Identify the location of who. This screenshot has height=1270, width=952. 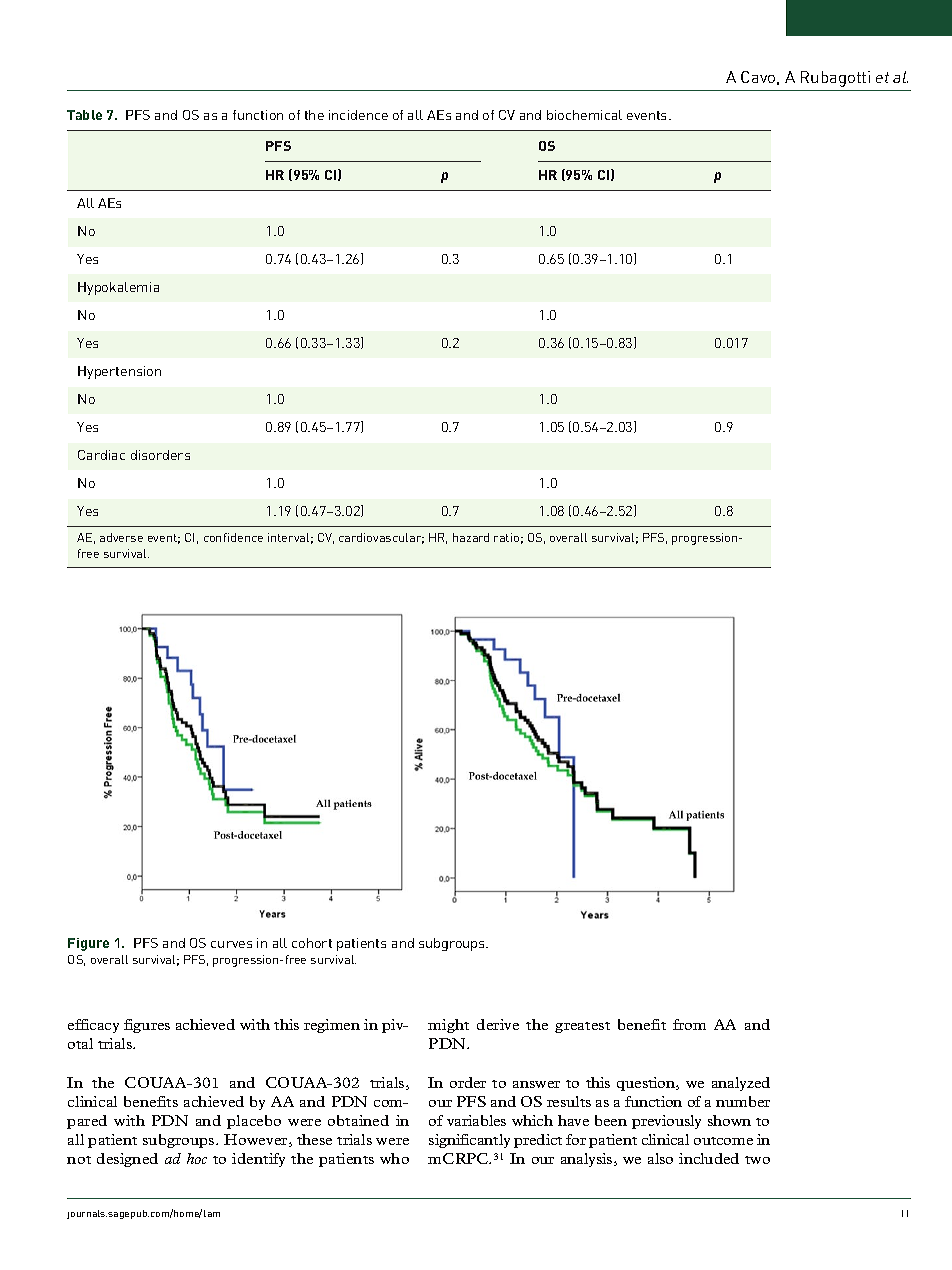
(394, 1158).
